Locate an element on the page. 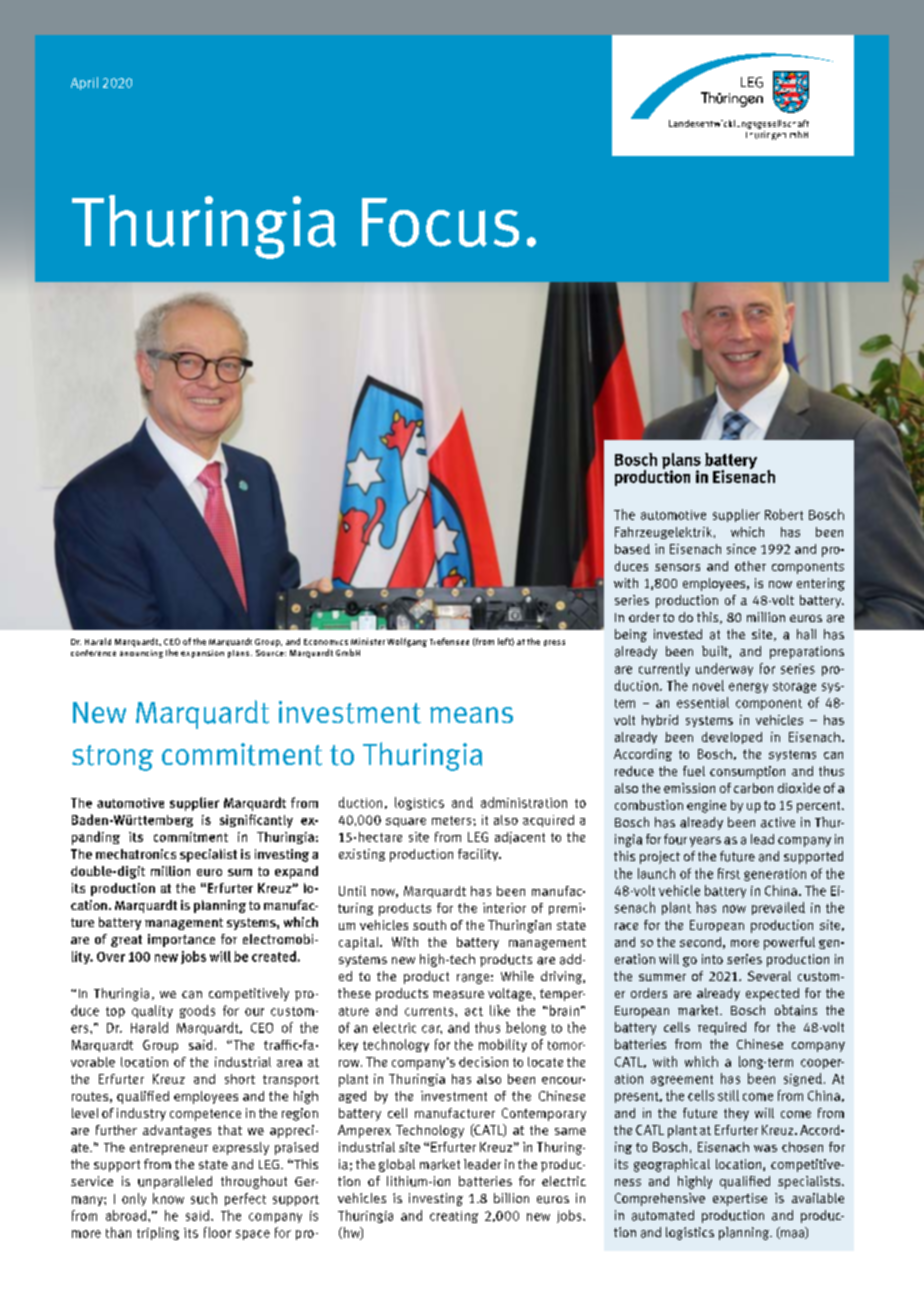 This image has height=1308, width=924. expansion is located at coordinates (202, 654).
